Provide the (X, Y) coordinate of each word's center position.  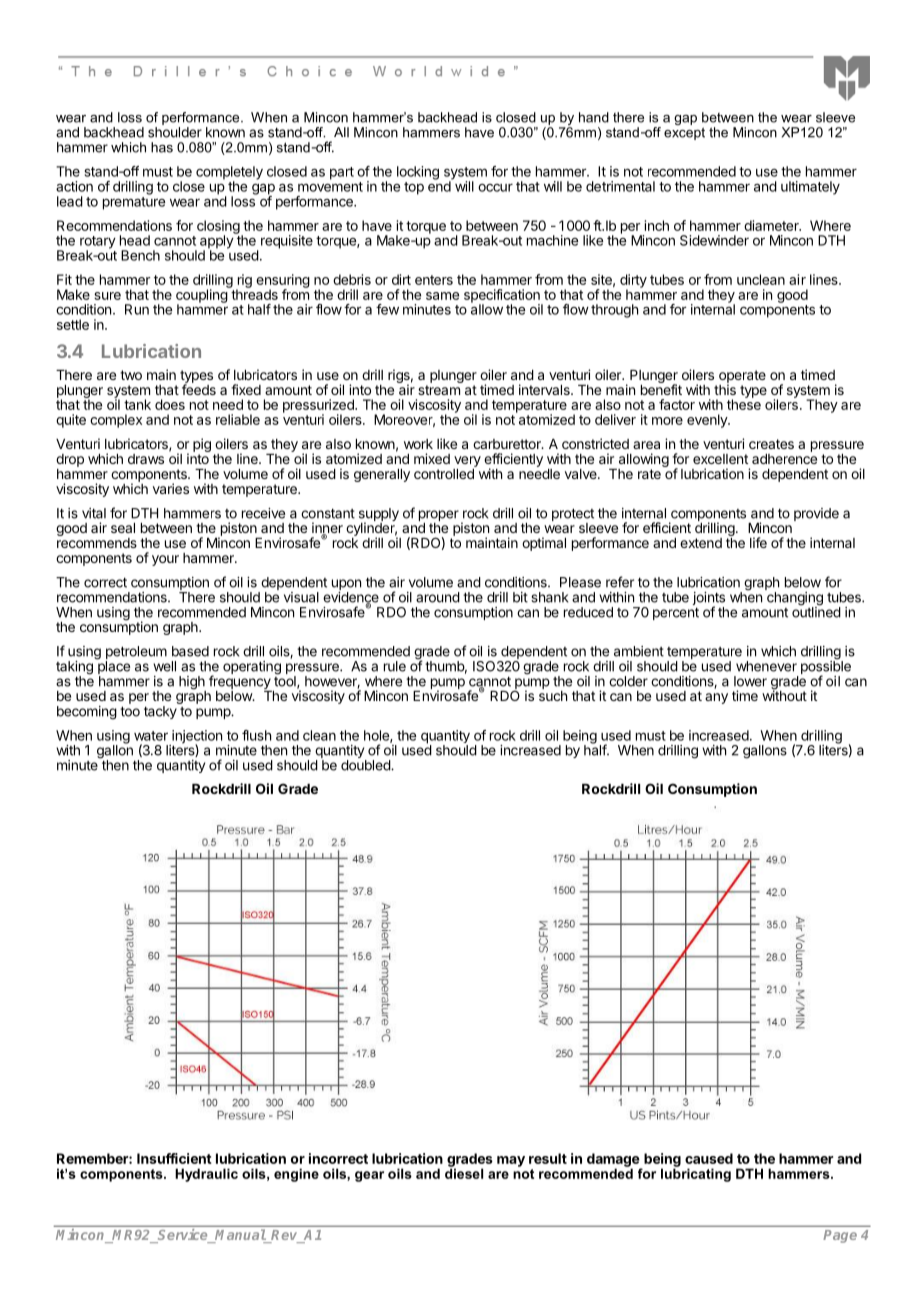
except (684, 133)
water (151, 736)
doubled (366, 765)
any (716, 698)
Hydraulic (206, 1175)
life (758, 542)
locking (418, 173)
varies (171, 488)
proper (439, 517)
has (162, 147)
